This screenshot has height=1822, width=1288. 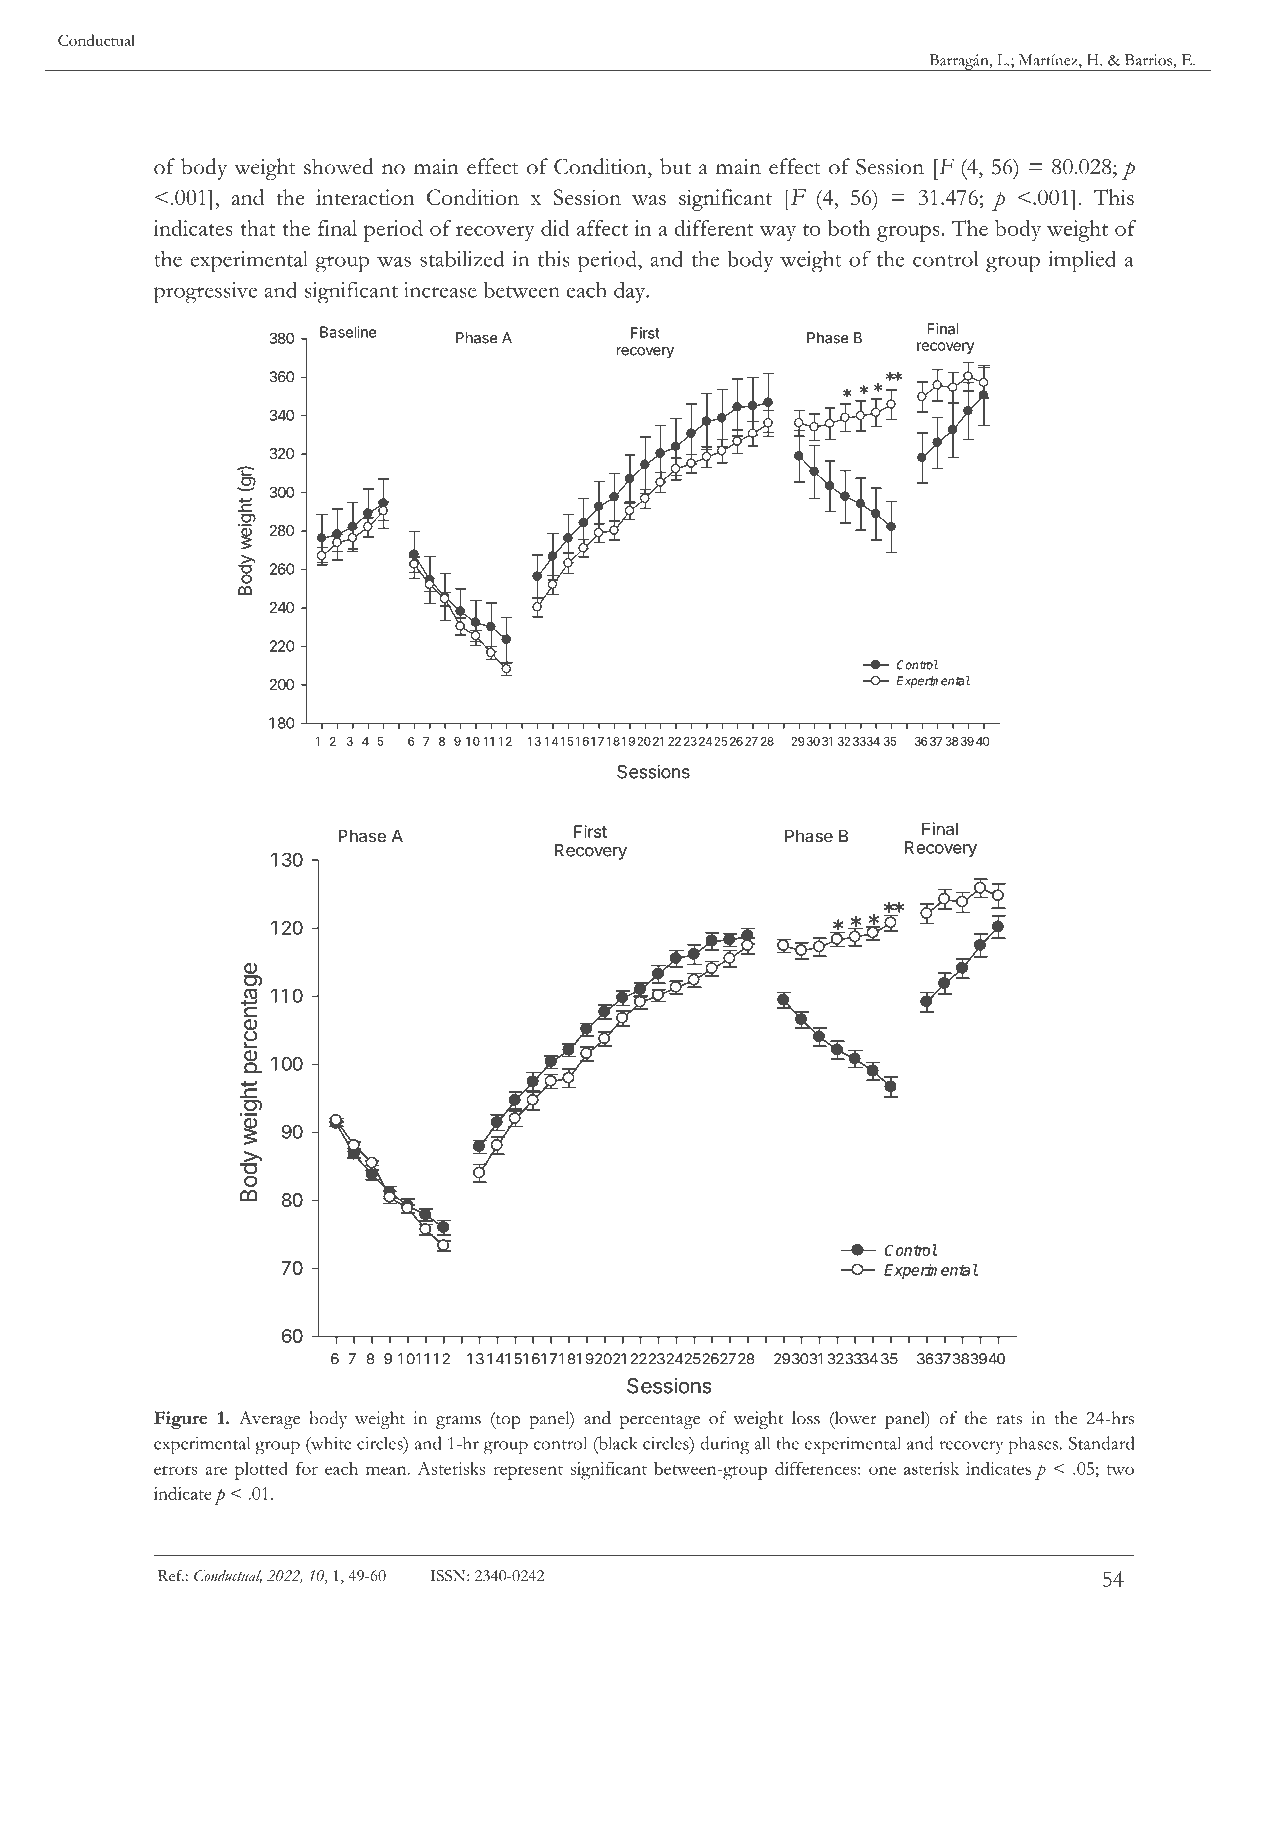 What do you see at coordinates (1120, 1470) in the screenshot?
I see `two` at bounding box center [1120, 1470].
